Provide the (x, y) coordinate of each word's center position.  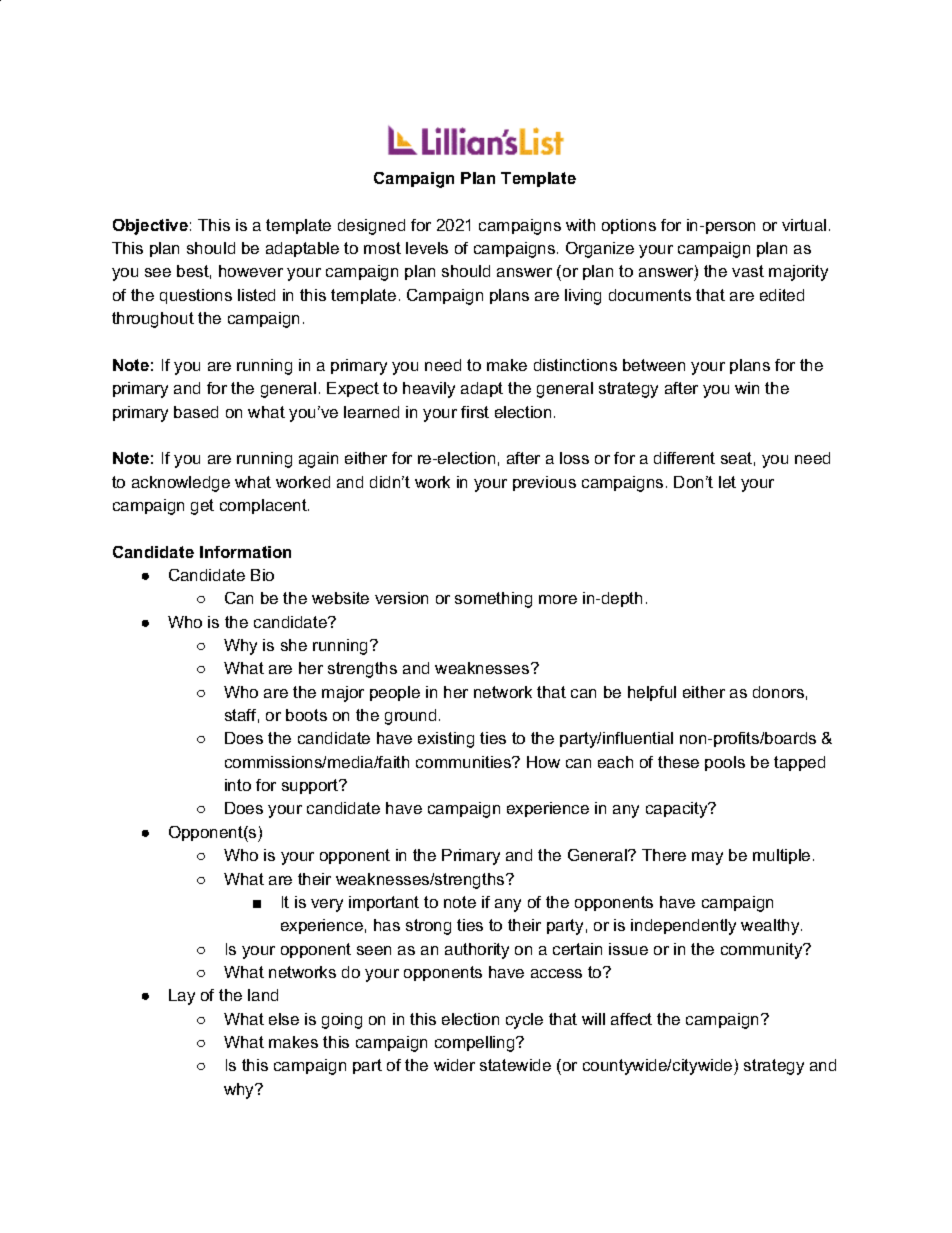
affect (631, 1019)
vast (748, 271)
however (251, 271)
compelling (476, 1044)
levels (427, 248)
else (284, 1019)
